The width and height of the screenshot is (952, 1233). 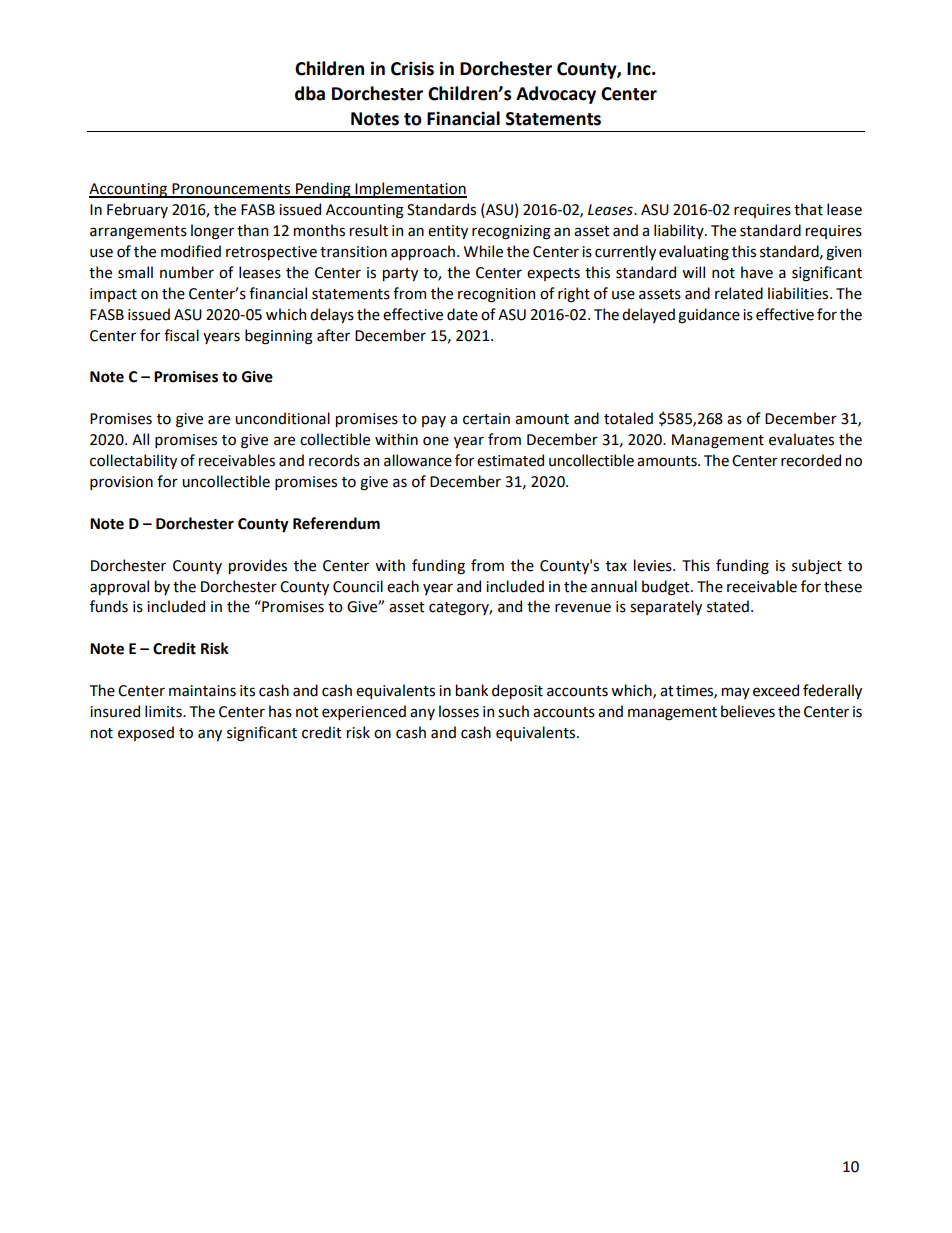 What do you see at coordinates (459, 711) in the screenshot?
I see `losses` at bounding box center [459, 711].
